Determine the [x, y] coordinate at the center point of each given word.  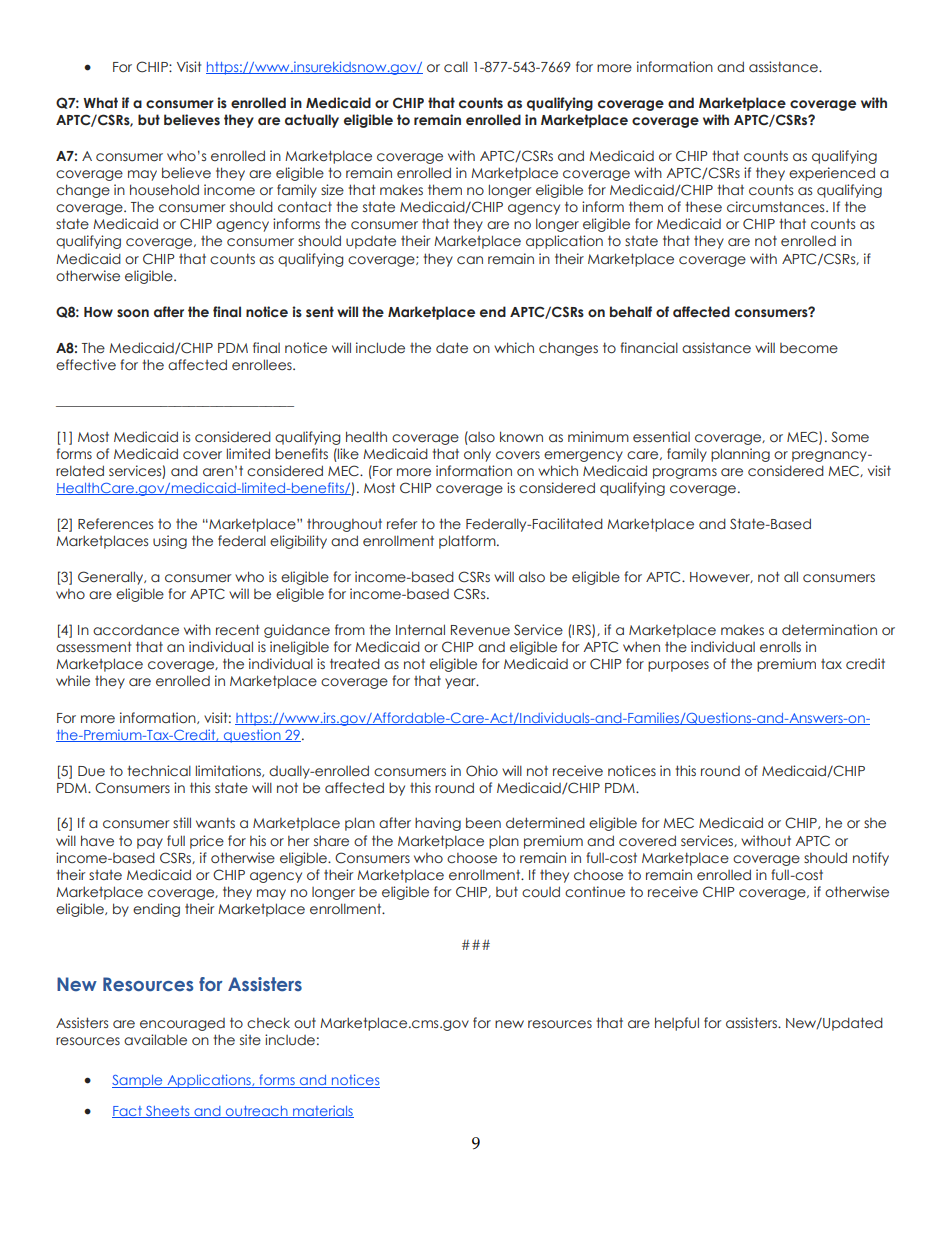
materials [322, 1111]
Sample [138, 1081]
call [456, 66]
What [100, 102]
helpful [677, 1024]
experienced [832, 174]
